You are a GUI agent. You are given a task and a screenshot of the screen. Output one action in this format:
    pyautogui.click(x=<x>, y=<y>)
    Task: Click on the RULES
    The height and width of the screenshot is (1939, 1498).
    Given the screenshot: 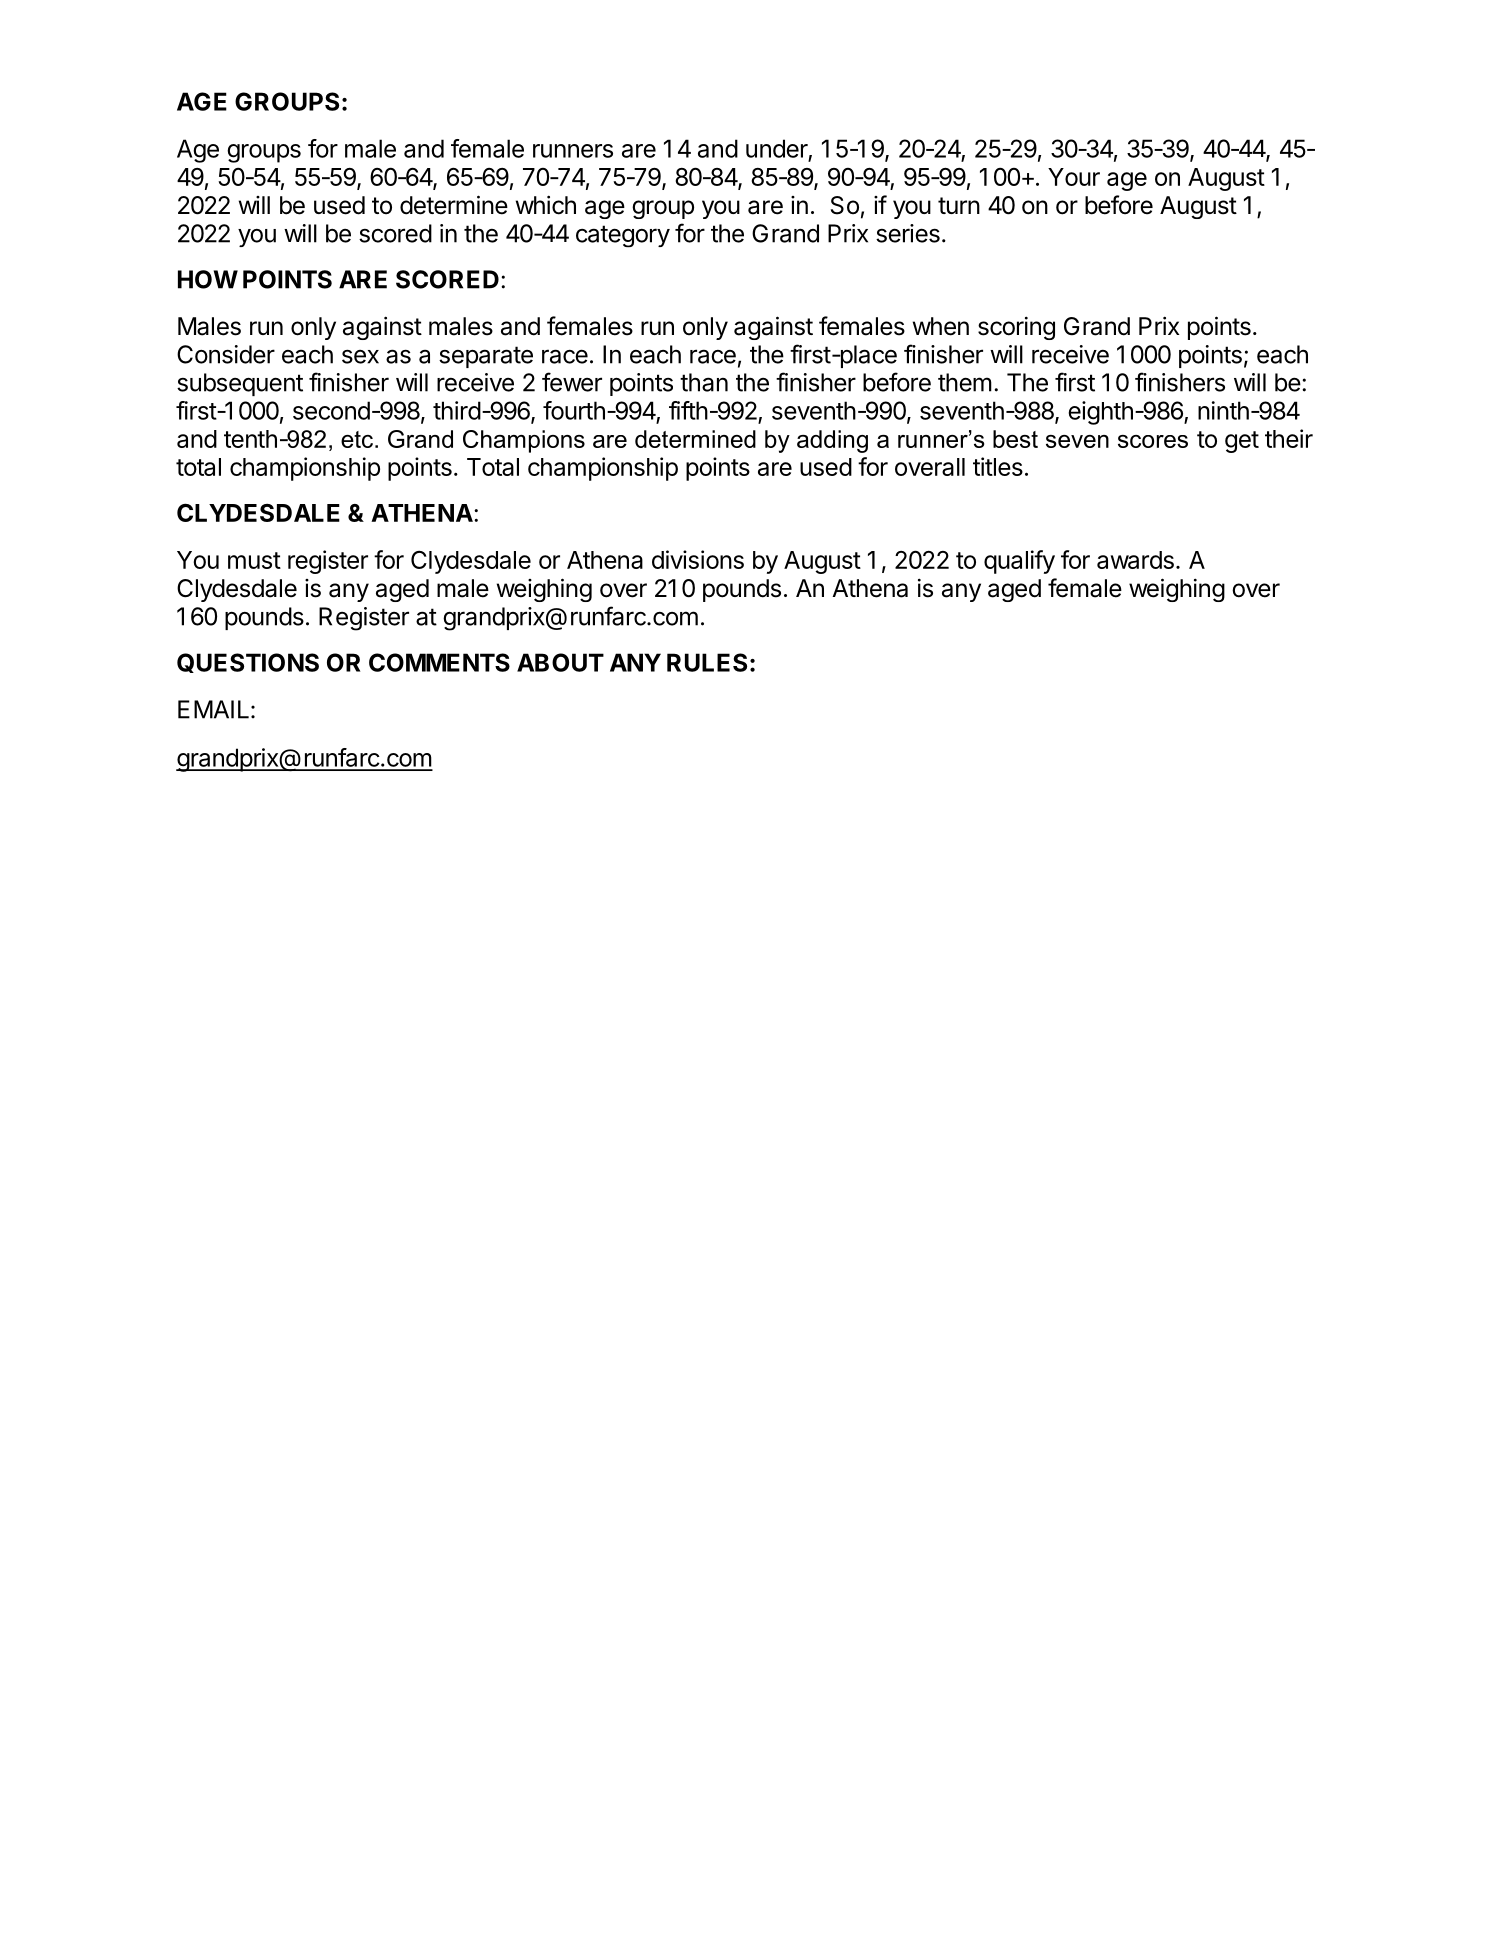 What is the action you would take?
    pyautogui.click(x=707, y=662)
